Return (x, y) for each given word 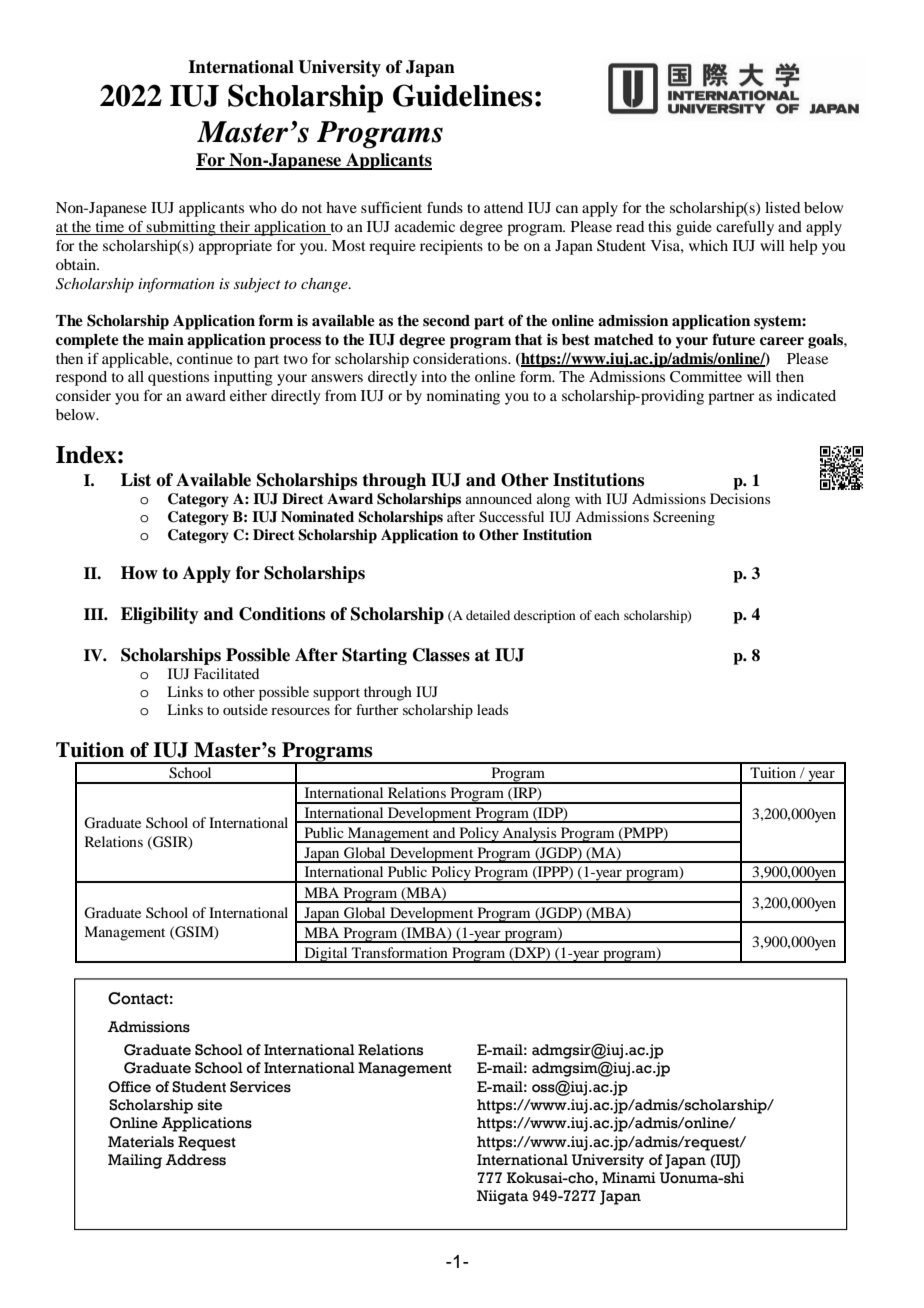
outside (245, 709)
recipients (451, 247)
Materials (141, 1142)
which (708, 245)
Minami (629, 1178)
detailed (488, 615)
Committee (706, 377)
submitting (181, 228)
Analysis (529, 835)
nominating (463, 397)
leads (492, 709)
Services (260, 1087)
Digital (326, 955)
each (607, 615)
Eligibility (160, 615)
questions (178, 378)
